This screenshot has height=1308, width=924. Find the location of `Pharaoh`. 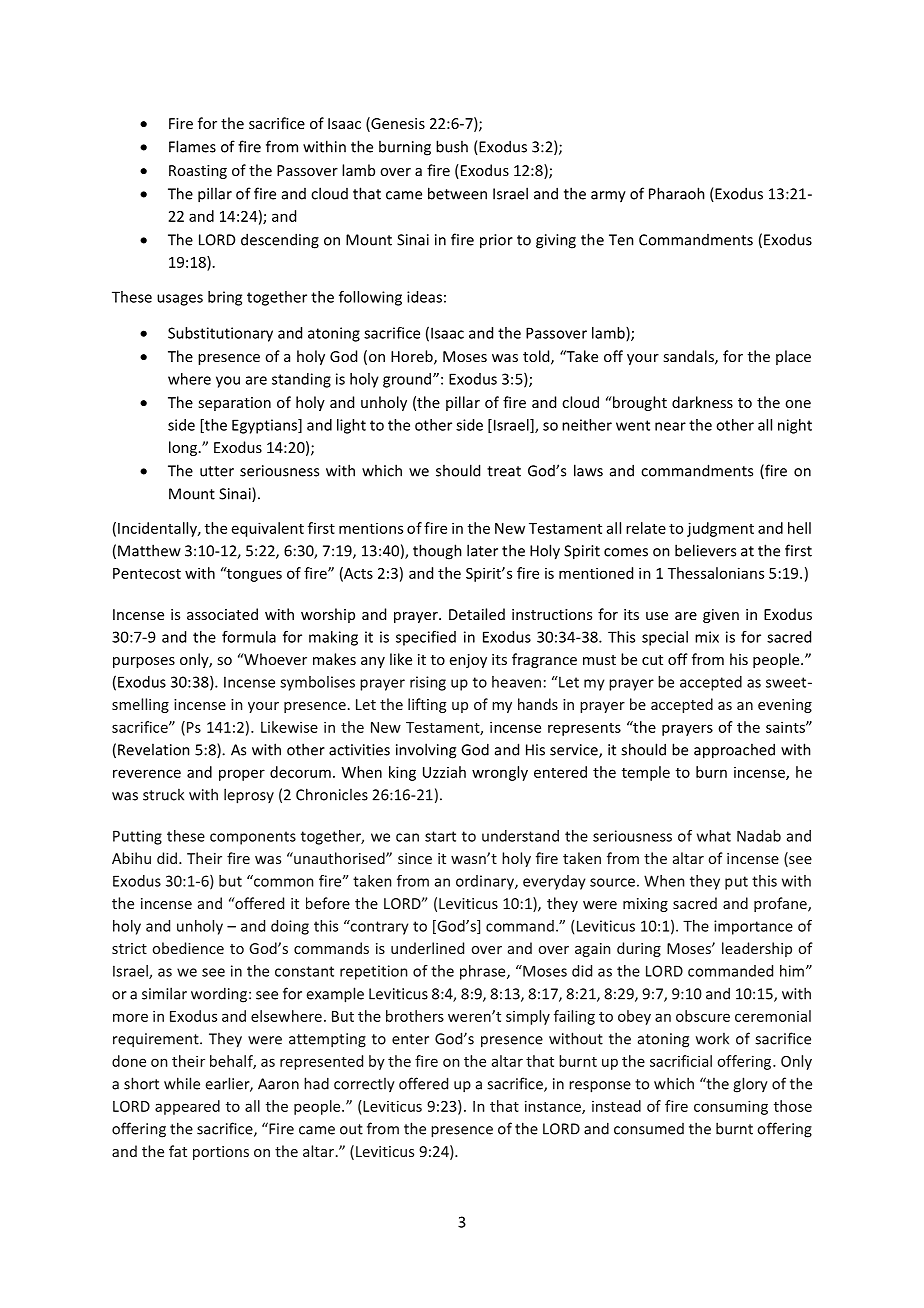

Pharaoh is located at coordinates (677, 193).
